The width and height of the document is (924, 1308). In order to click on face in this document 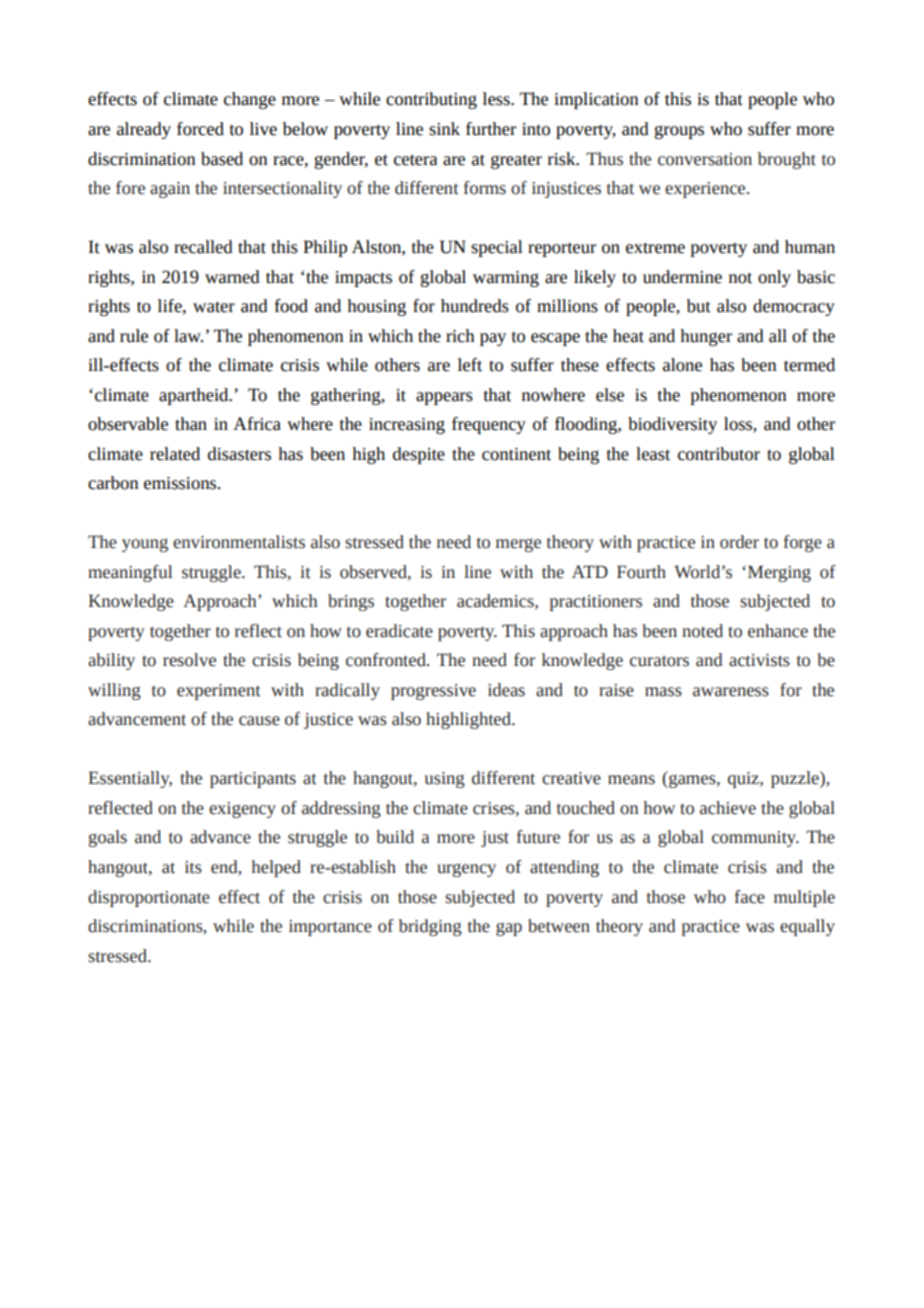, I will do `click(750, 897)`.
